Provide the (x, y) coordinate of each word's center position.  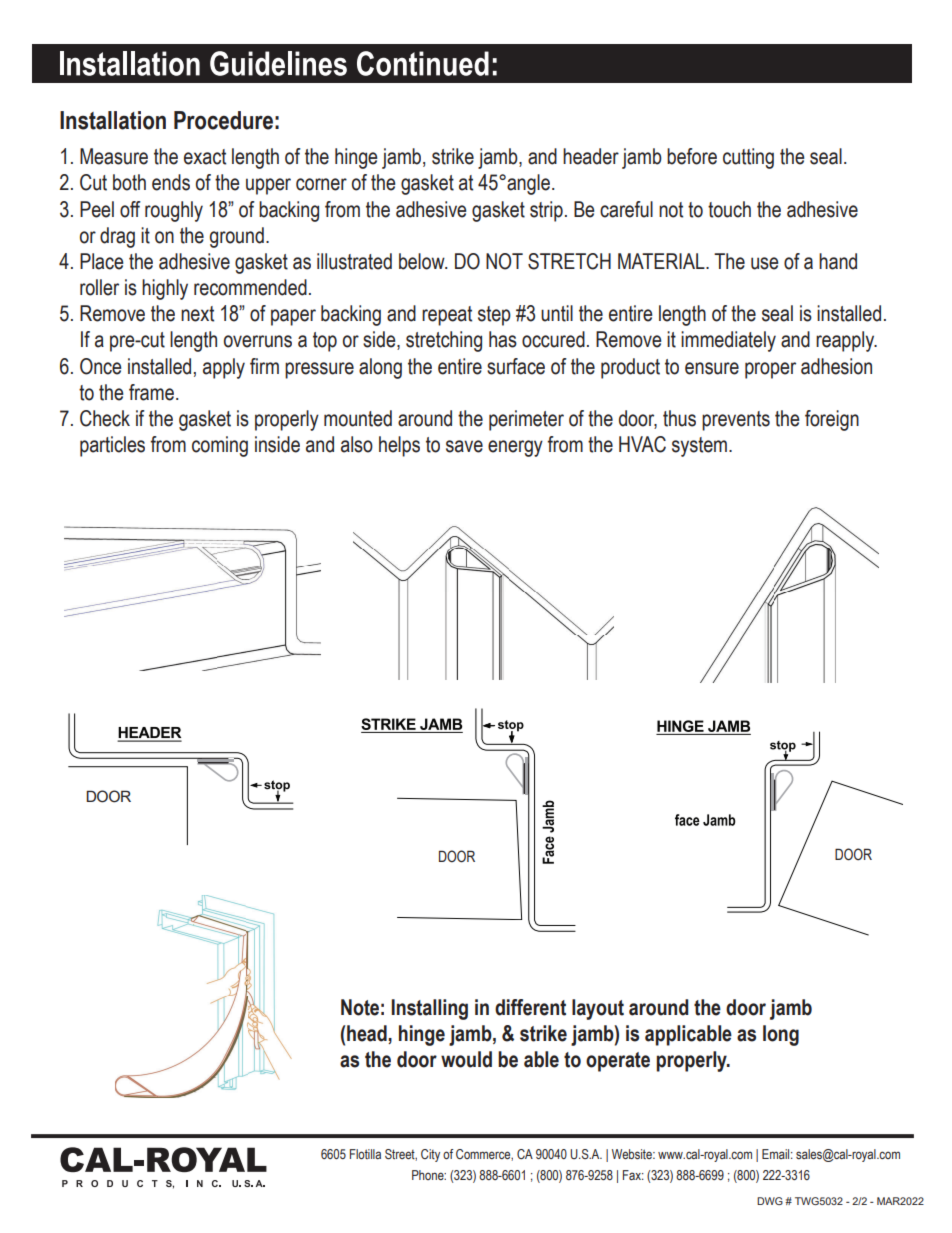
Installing (429, 1009)
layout (598, 1009)
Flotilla (365, 1154)
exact (205, 157)
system (701, 447)
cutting (748, 158)
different (530, 1007)
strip (546, 211)
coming (220, 446)
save (464, 446)
